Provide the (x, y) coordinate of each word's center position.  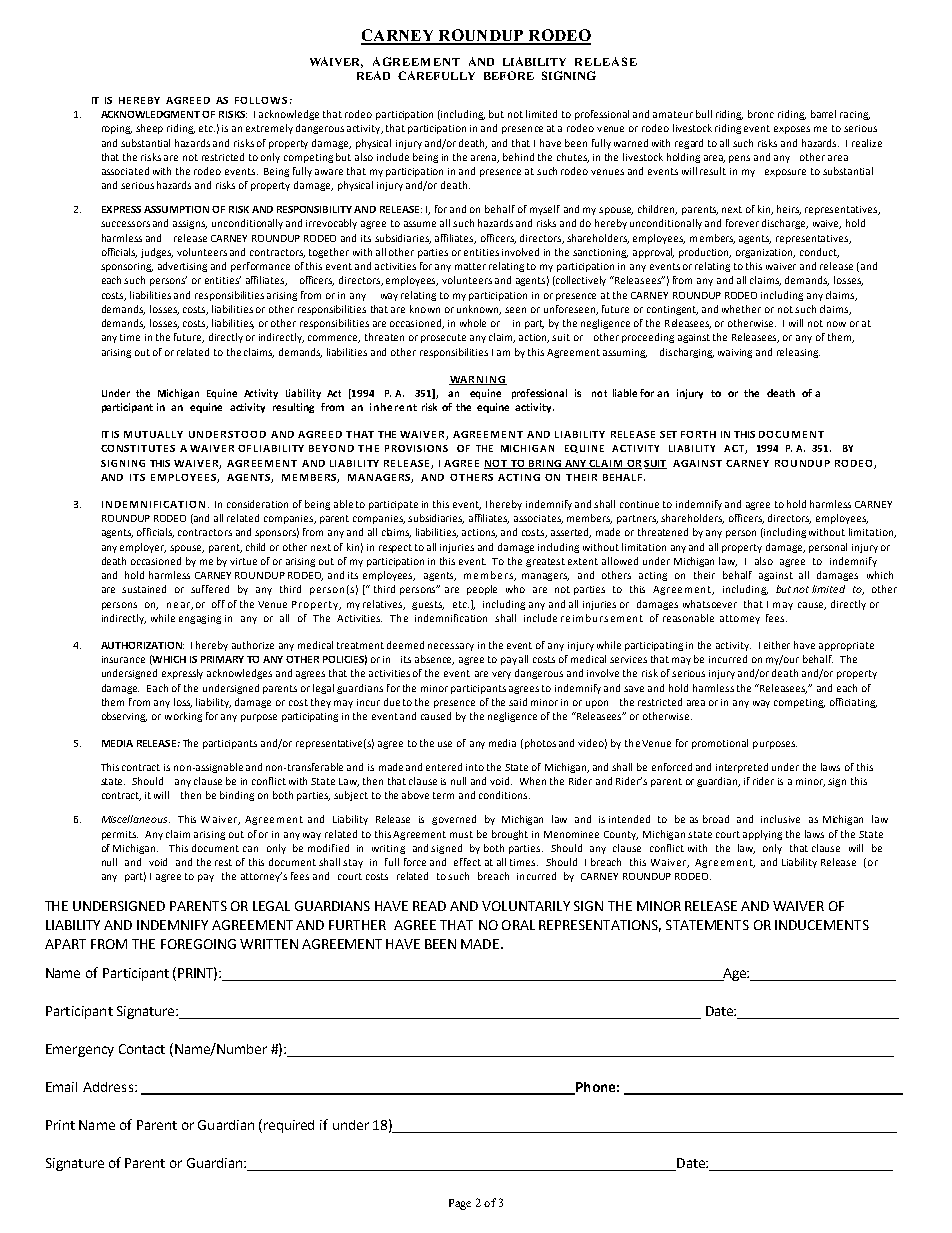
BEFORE (509, 75)
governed (454, 820)
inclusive (780, 819)
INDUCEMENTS (822, 925)
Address (108, 1087)
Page (460, 1204)
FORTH (698, 434)
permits (120, 835)
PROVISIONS (416, 448)
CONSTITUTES (138, 448)
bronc (761, 114)
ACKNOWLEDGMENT (150, 114)
